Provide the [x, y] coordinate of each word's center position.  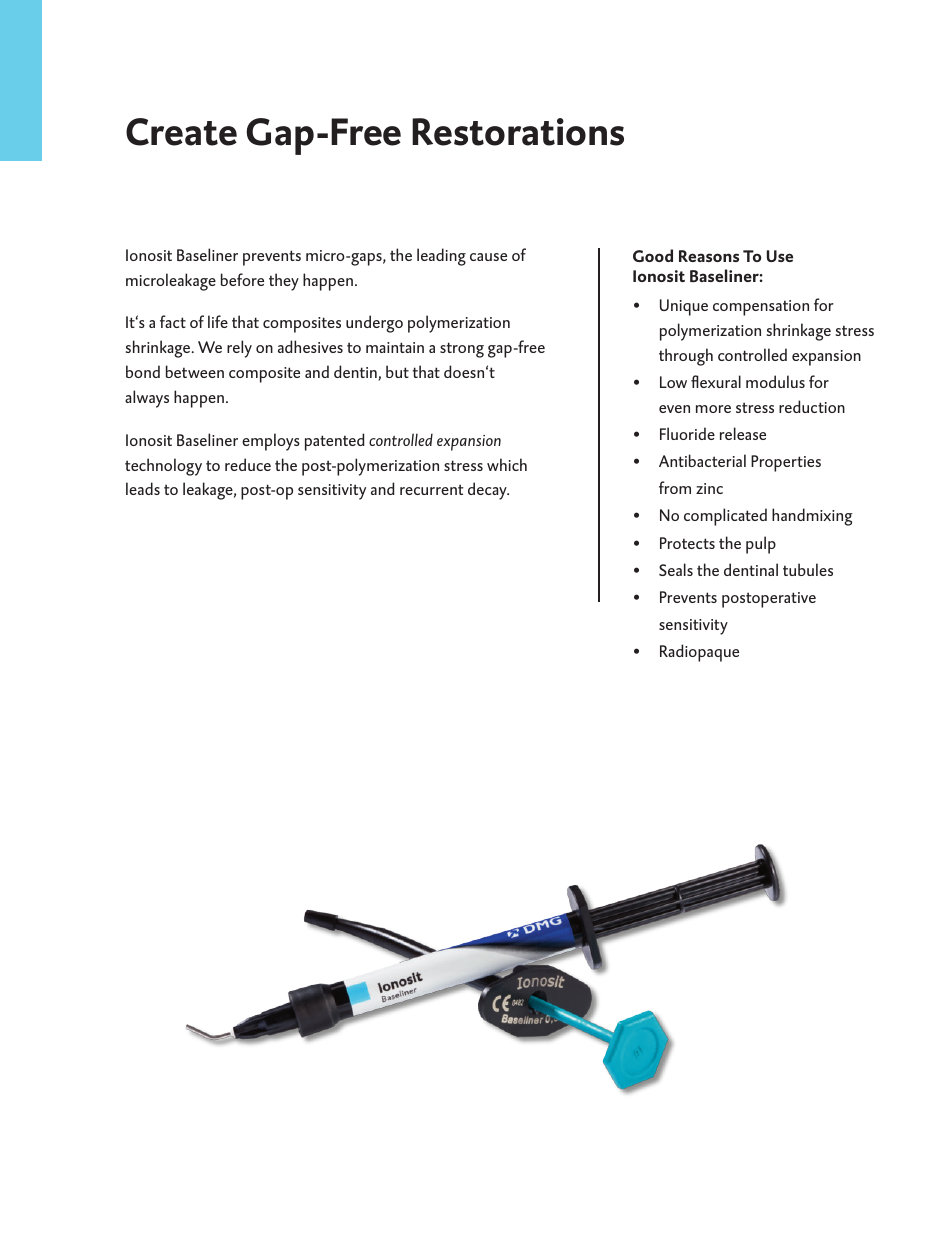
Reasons [709, 256]
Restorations [518, 132]
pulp [761, 545]
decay [488, 491]
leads [143, 488]
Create [181, 132]
